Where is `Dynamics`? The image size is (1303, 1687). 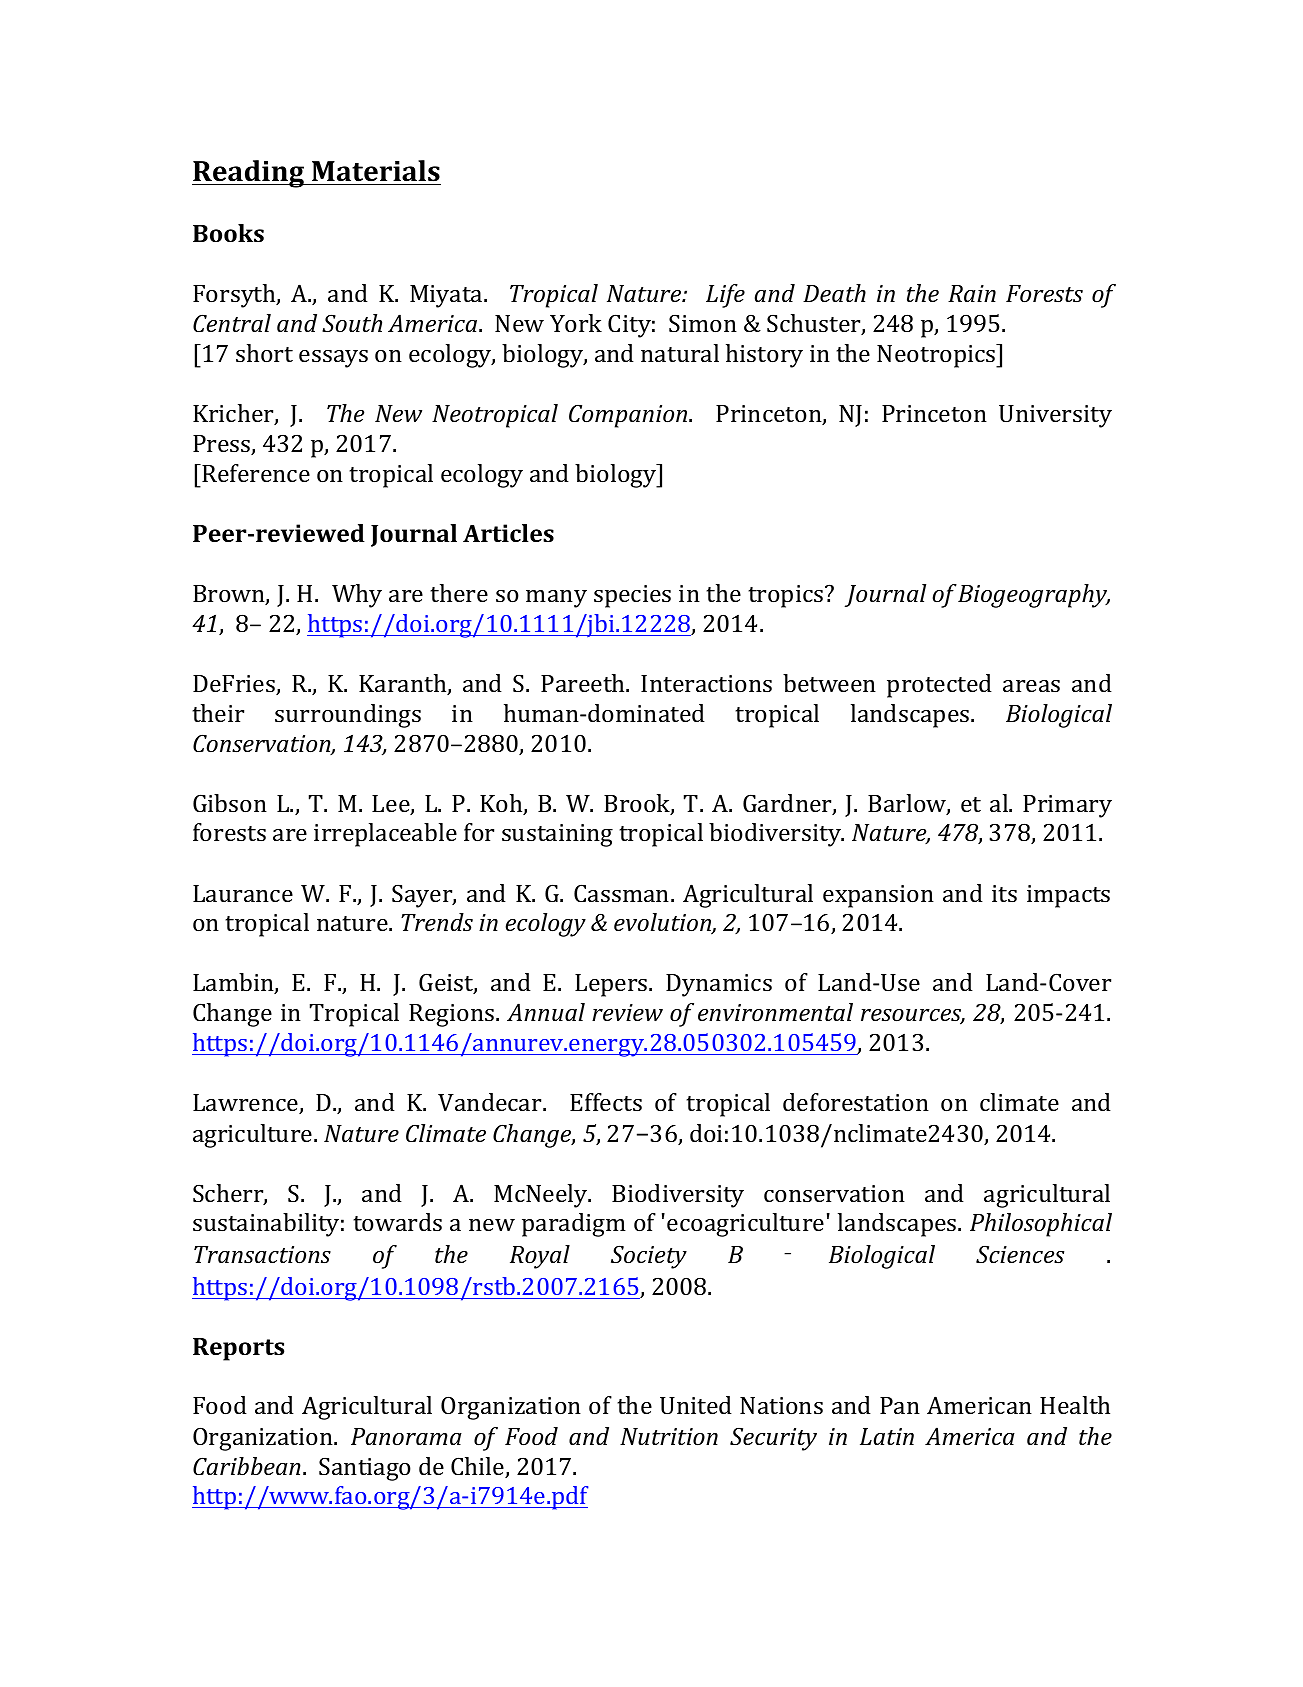 Dynamics is located at coordinates (719, 985).
